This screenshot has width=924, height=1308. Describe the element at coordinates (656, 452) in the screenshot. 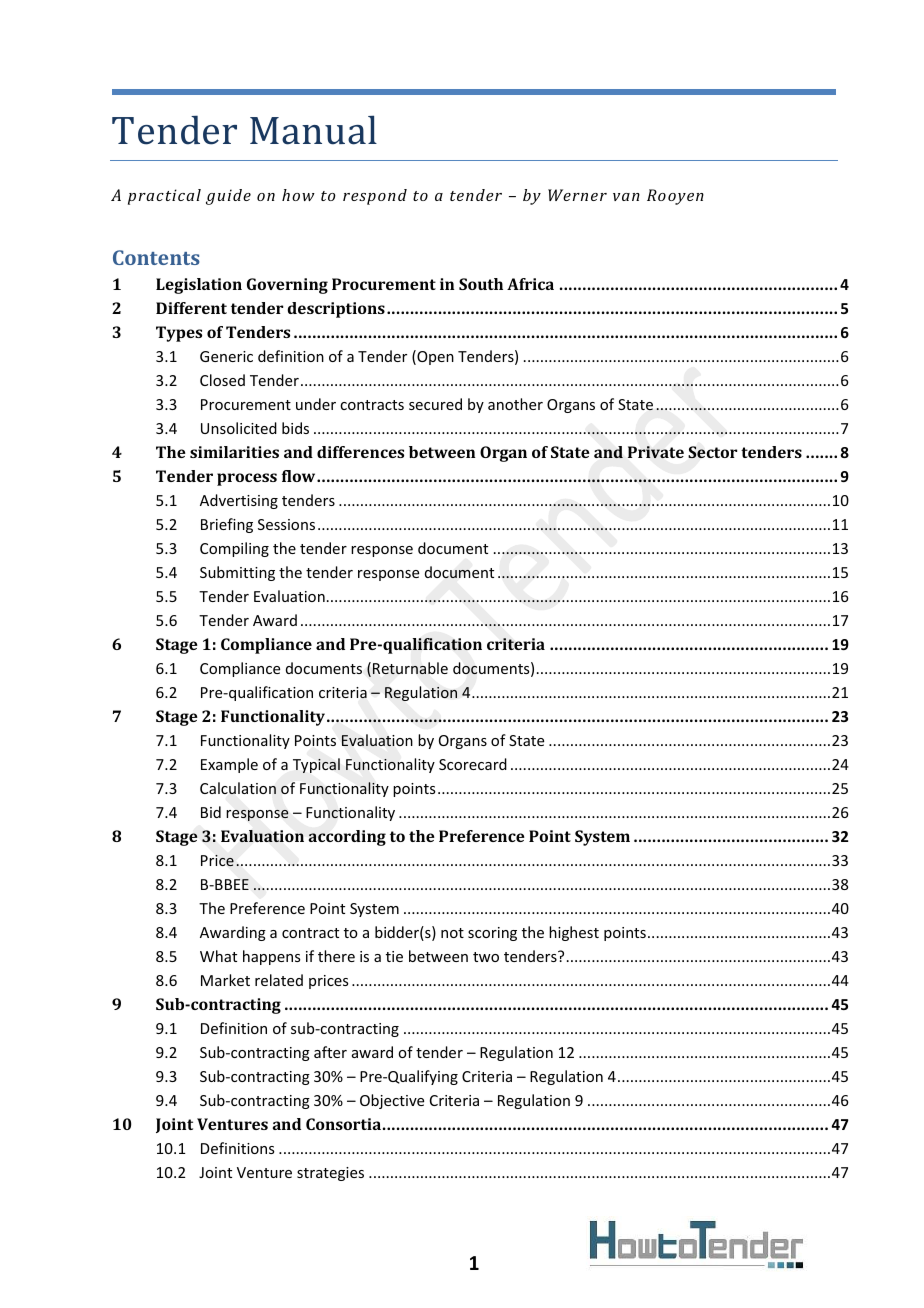

I see `Private` at that location.
